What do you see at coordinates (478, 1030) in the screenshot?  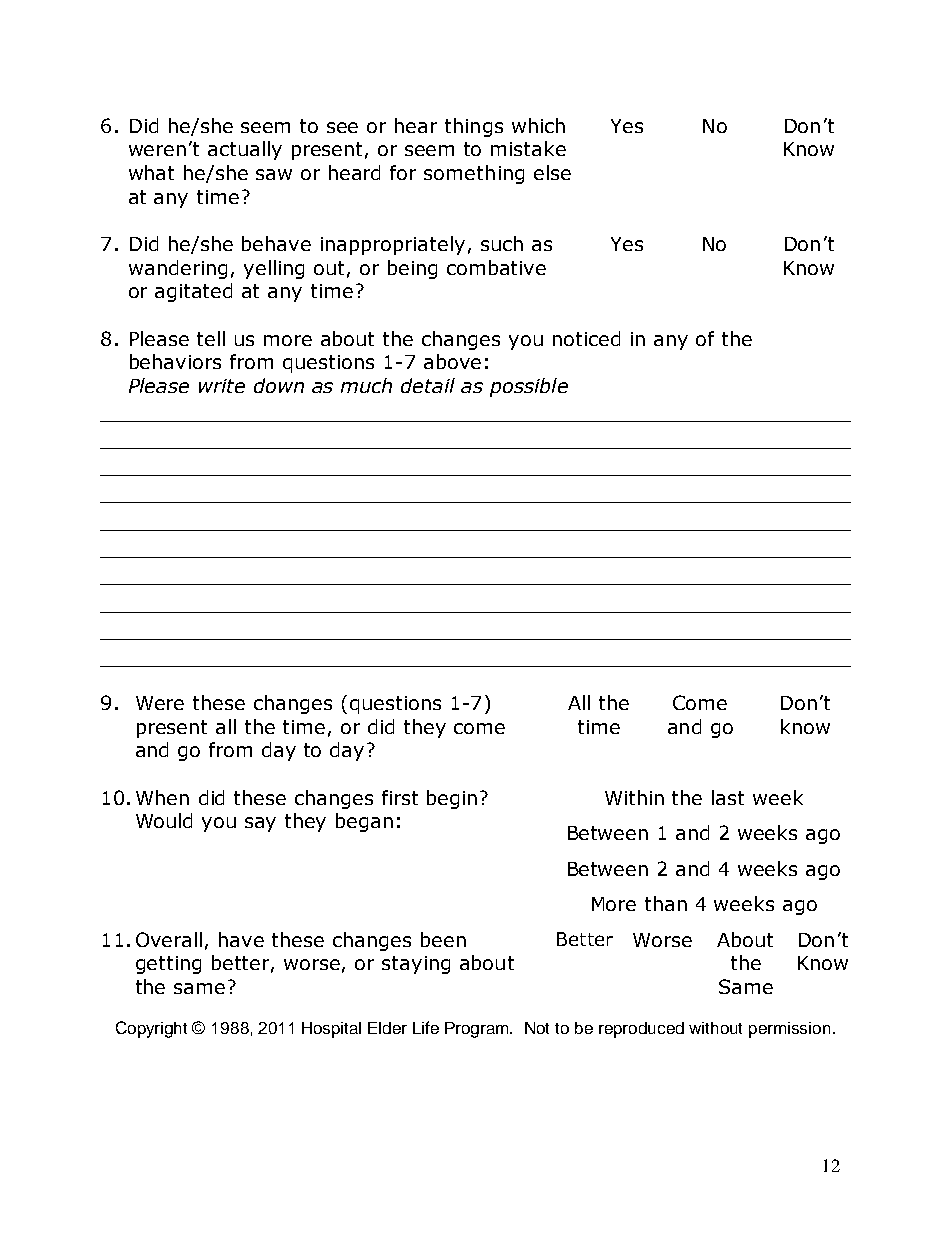 I see `Program` at bounding box center [478, 1030].
